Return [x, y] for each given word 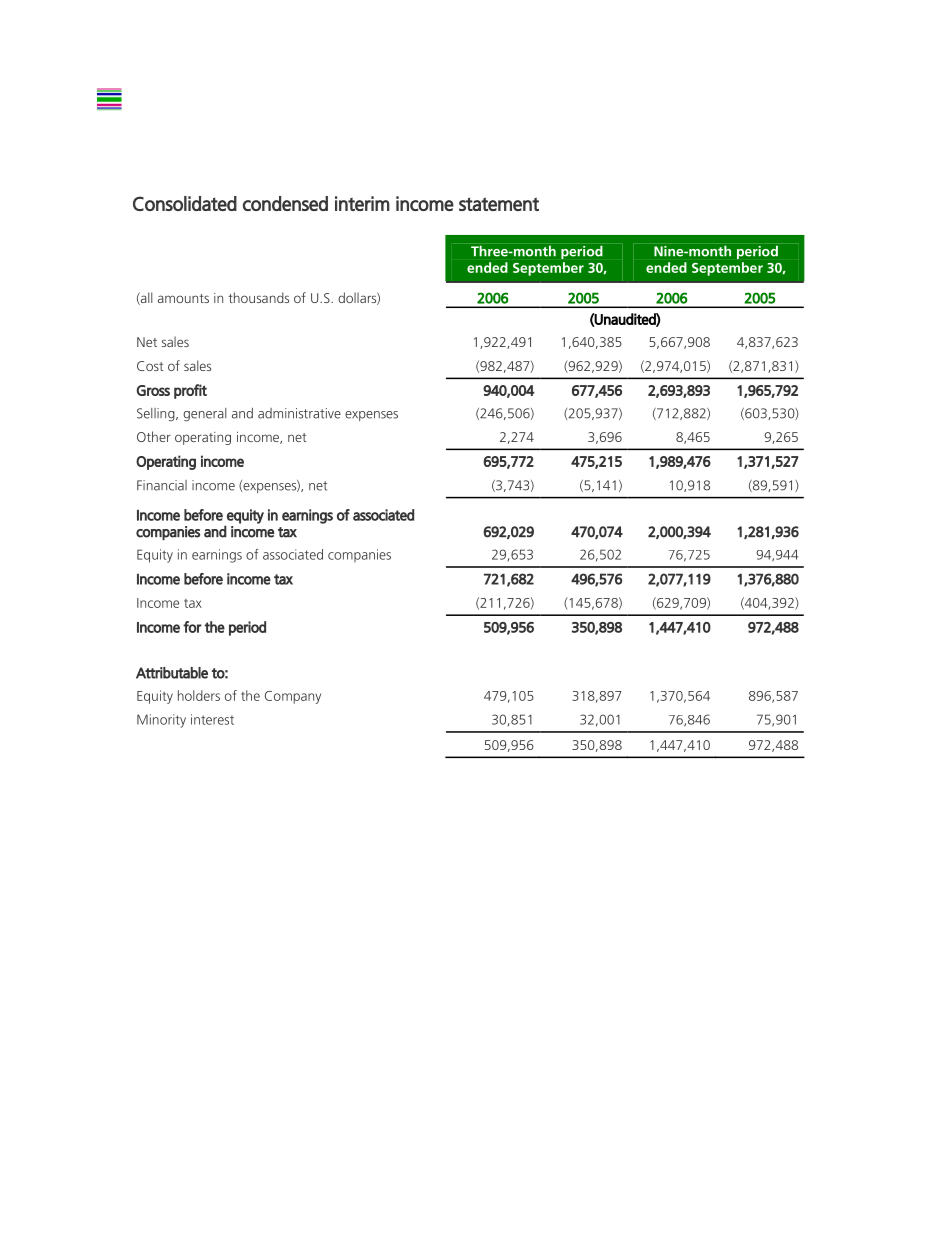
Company [293, 697]
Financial [162, 485]
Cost [150, 366]
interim [362, 203]
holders [199, 695]
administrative [299, 413]
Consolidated [185, 203]
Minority [161, 721]
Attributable [172, 673]
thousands [258, 297]
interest [212, 719]
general [204, 415]
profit [190, 391]
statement [499, 204]
